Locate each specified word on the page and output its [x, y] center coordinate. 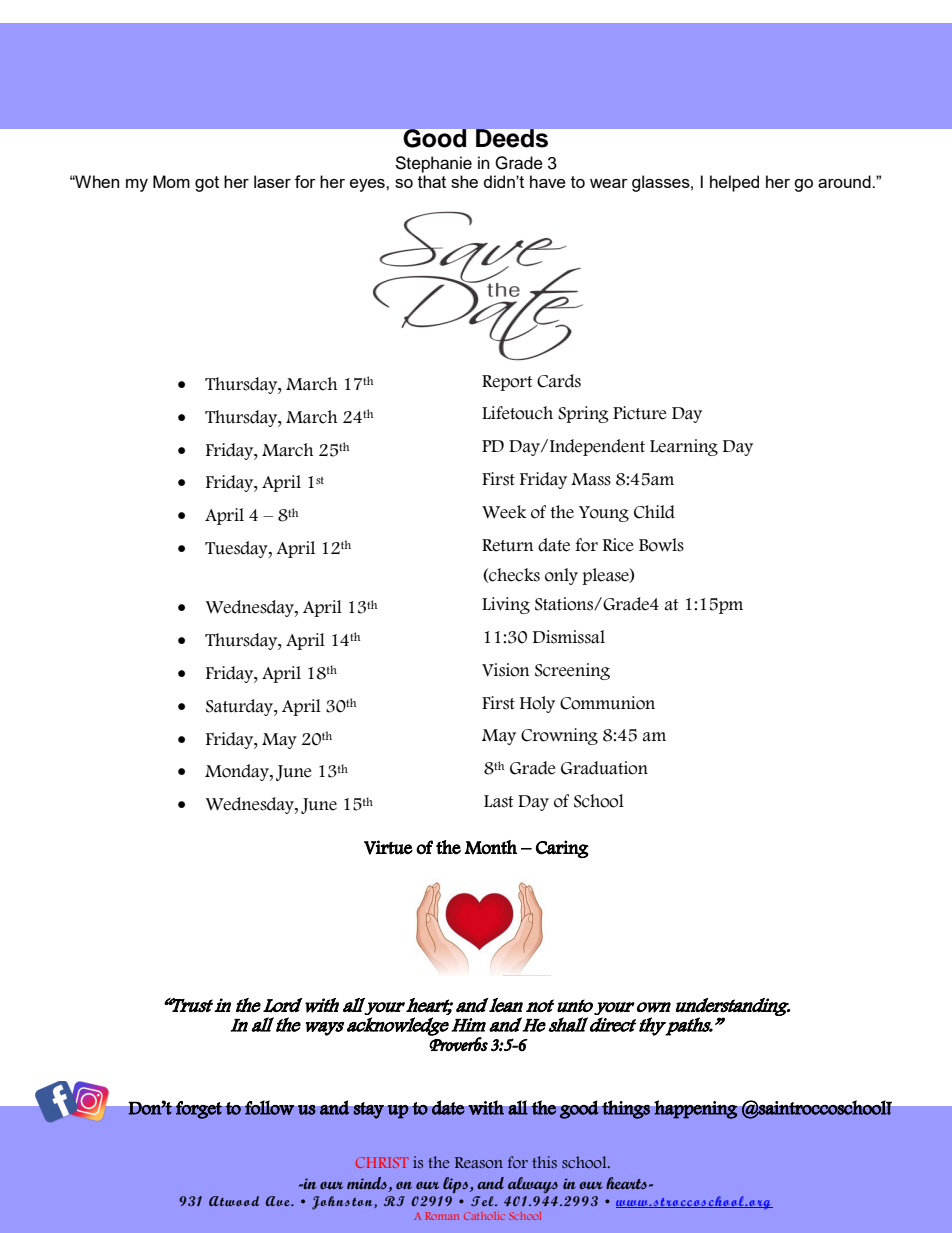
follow [270, 1107]
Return [508, 545]
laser [272, 181]
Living [506, 605]
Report [507, 383]
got [207, 184]
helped [734, 183]
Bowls [661, 545]
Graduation [604, 768]
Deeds [512, 138]
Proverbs [458, 1043]
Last [499, 801]
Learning [684, 447]
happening [696, 1109]
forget [199, 1110]
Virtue [388, 847]
